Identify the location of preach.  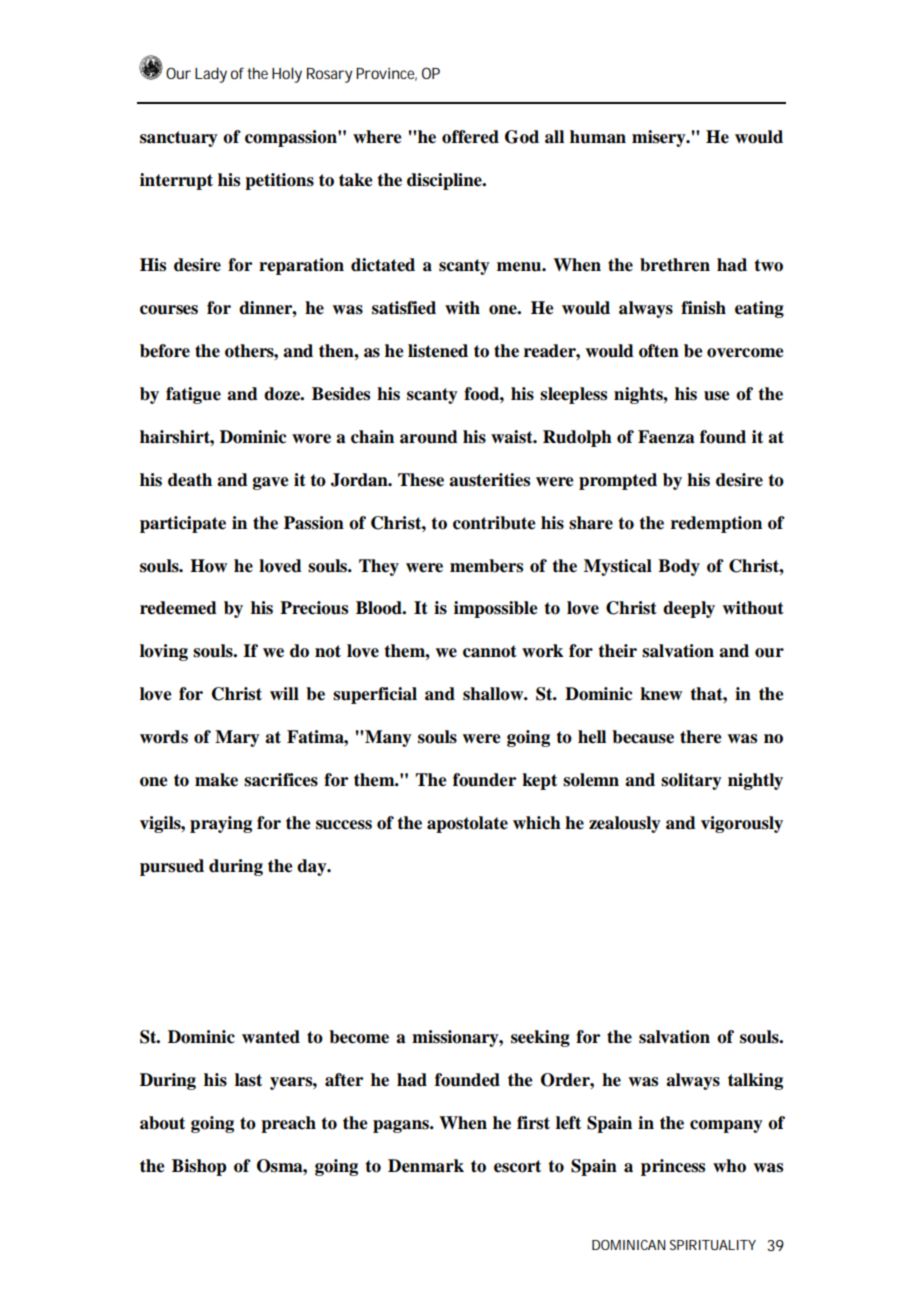
(288, 1124).
